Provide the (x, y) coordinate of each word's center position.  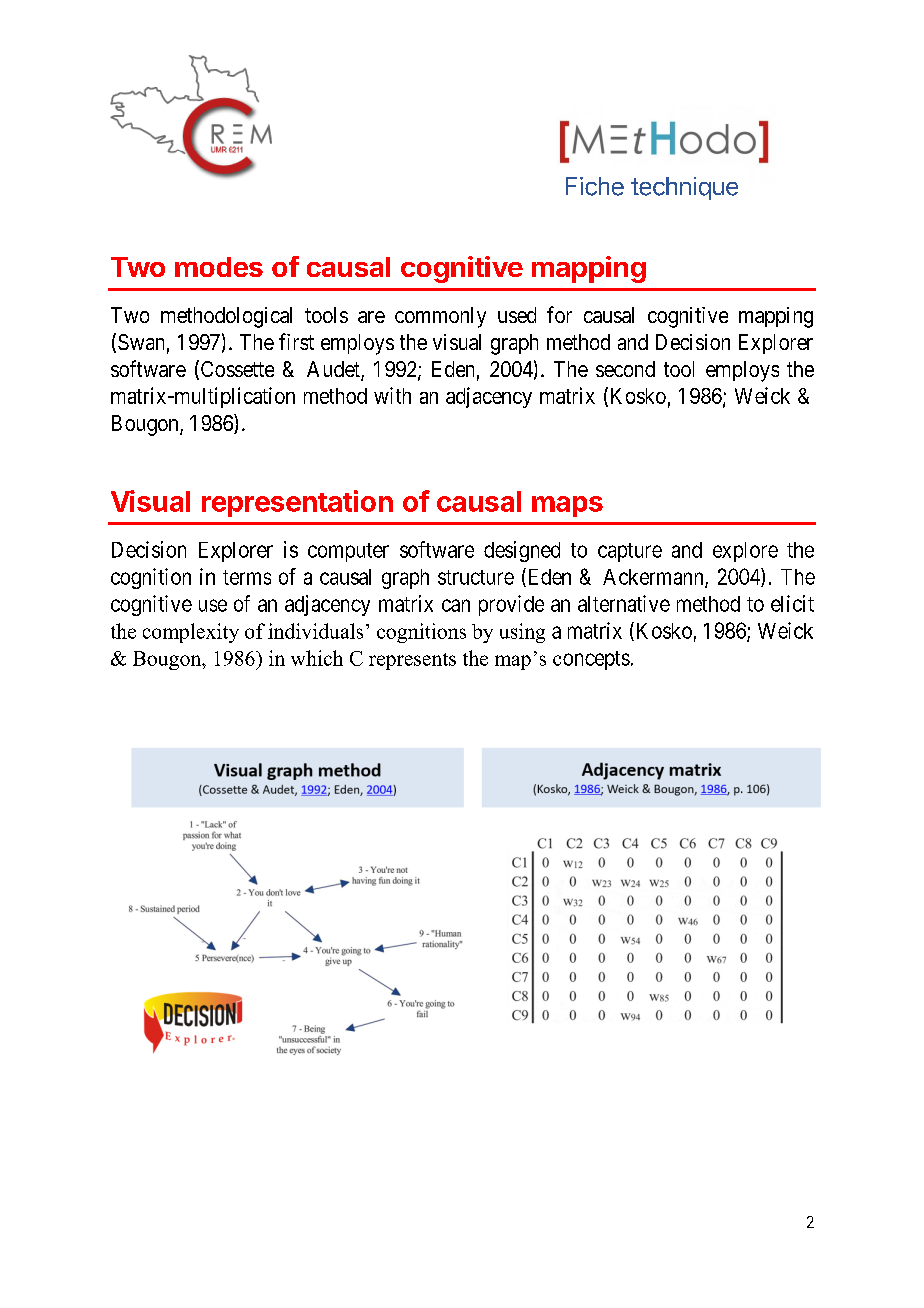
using (522, 633)
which (317, 658)
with (392, 395)
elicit (792, 603)
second (625, 369)
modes (219, 267)
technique (684, 188)
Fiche (595, 186)
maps (567, 506)
